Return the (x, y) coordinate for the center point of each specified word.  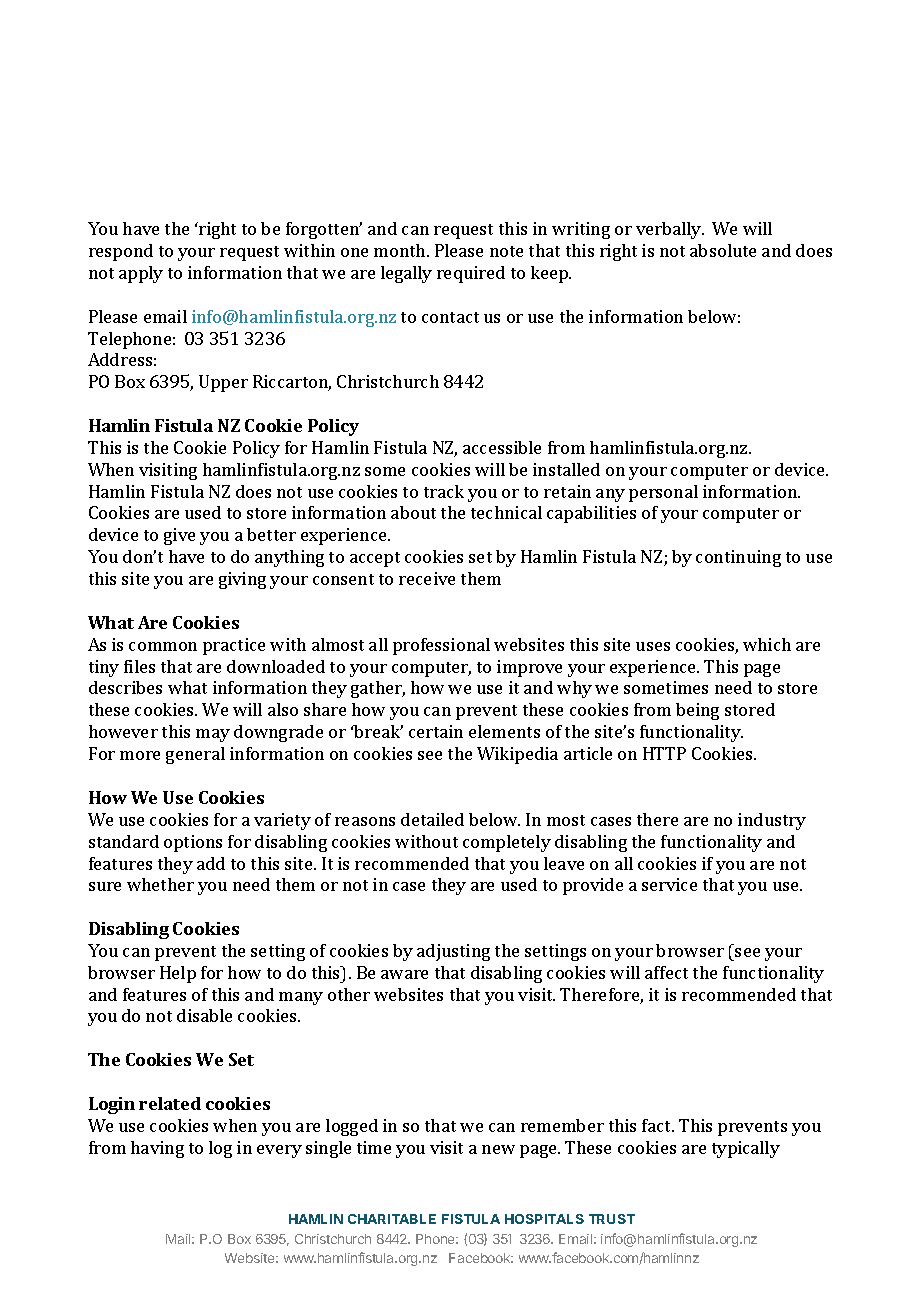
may (213, 735)
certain (436, 731)
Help (178, 974)
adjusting (453, 952)
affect (666, 972)
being (697, 711)
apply (141, 274)
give (179, 536)
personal (663, 493)
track (444, 491)
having (157, 1149)
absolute (723, 250)
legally (406, 274)
